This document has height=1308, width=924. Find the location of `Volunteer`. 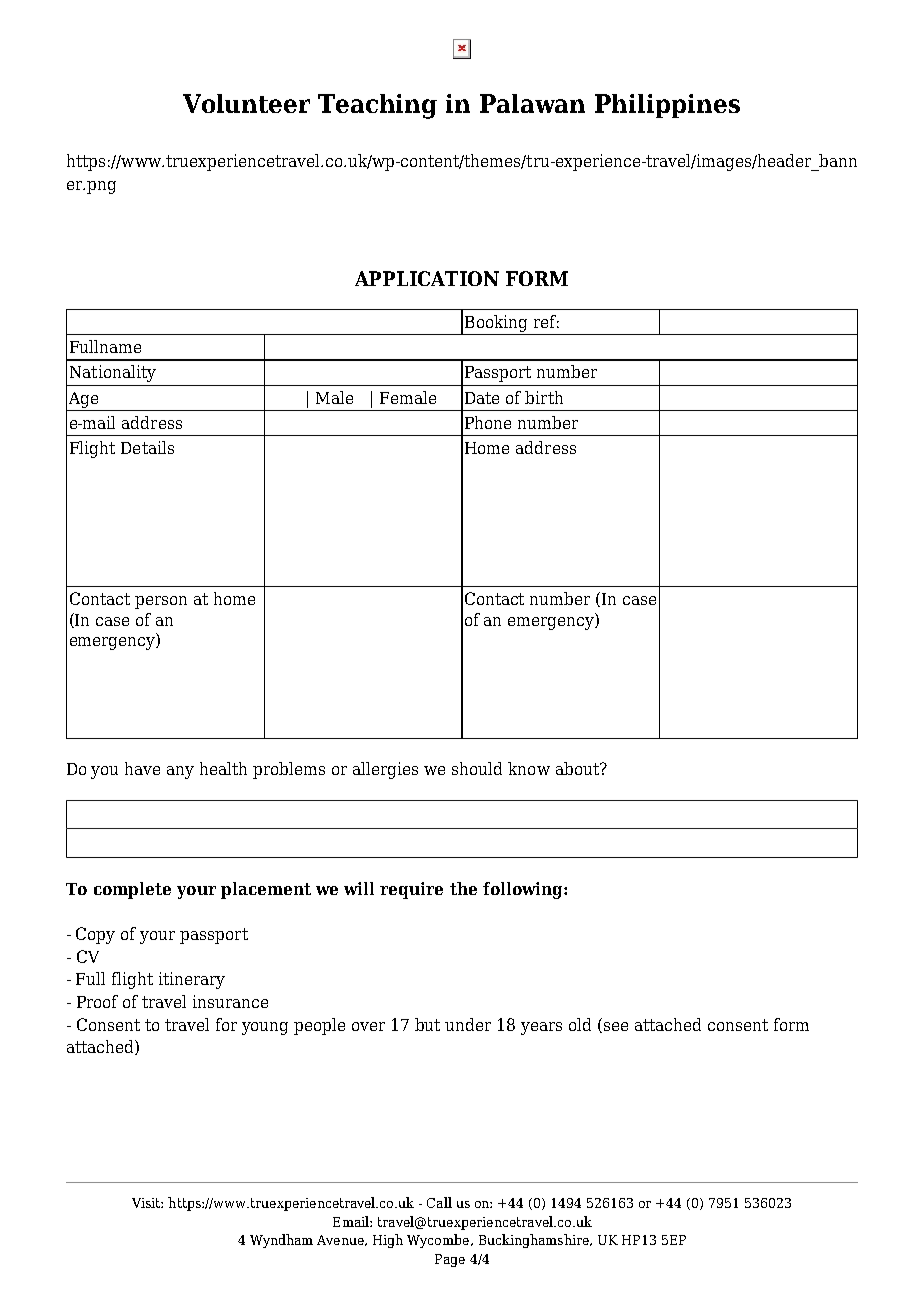

Volunteer is located at coordinates (246, 103).
